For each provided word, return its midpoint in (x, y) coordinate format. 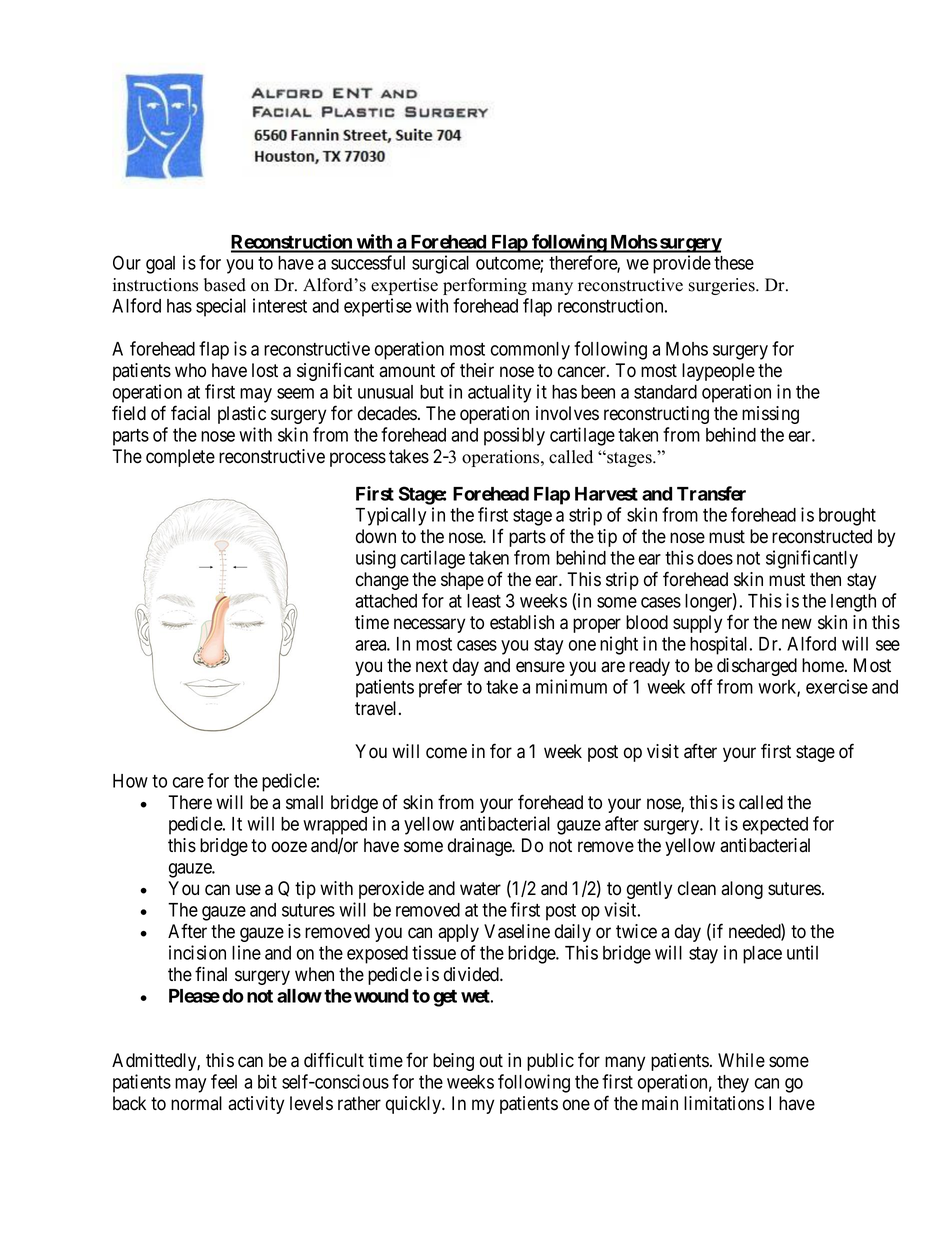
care (188, 782)
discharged (757, 667)
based (225, 285)
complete (180, 458)
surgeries (723, 286)
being (453, 1062)
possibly (514, 436)
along (742, 890)
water (480, 889)
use (248, 890)
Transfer (711, 493)
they (733, 1084)
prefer (440, 688)
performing (485, 286)
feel (224, 1081)
